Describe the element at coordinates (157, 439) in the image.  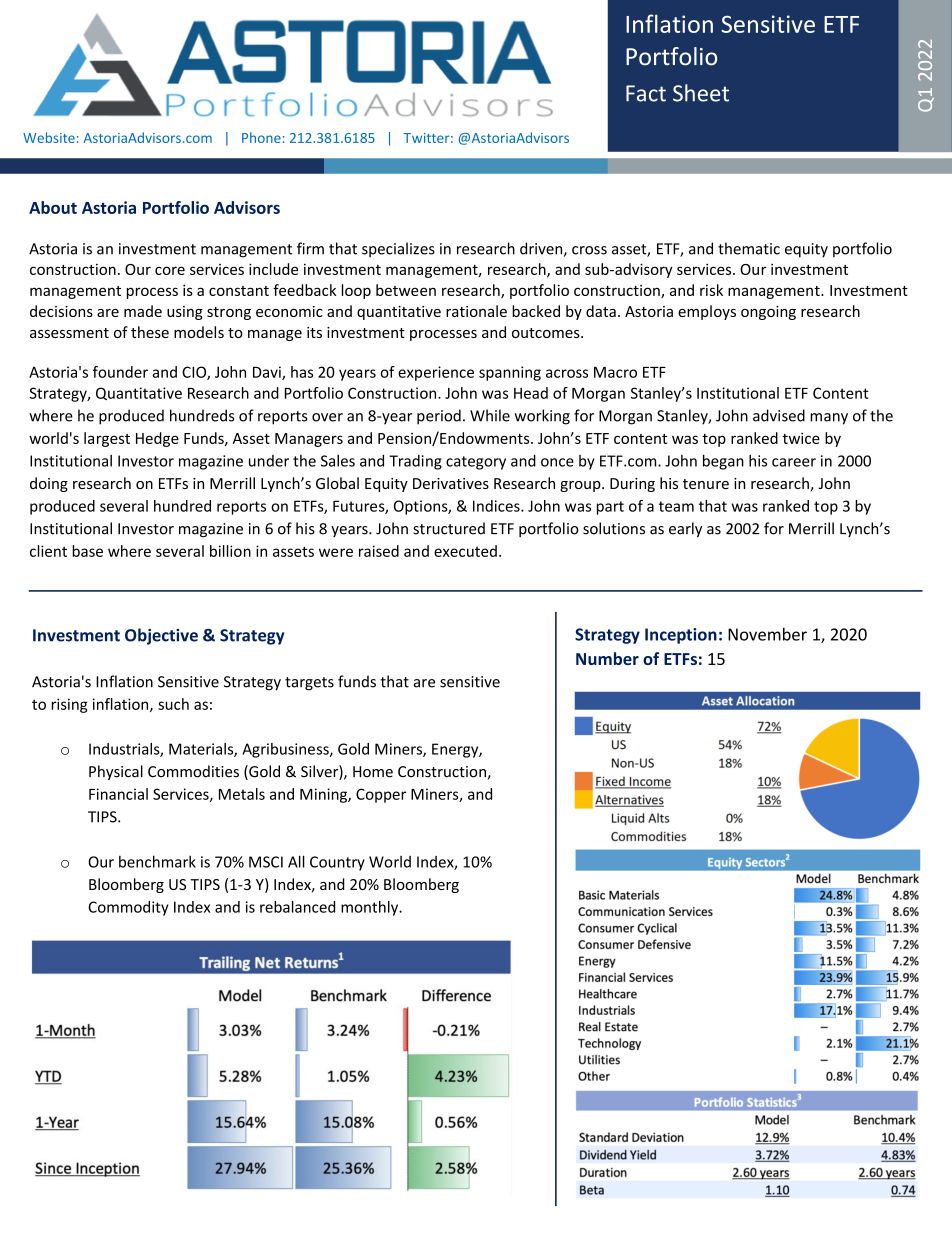
I see `Hedge` at that location.
